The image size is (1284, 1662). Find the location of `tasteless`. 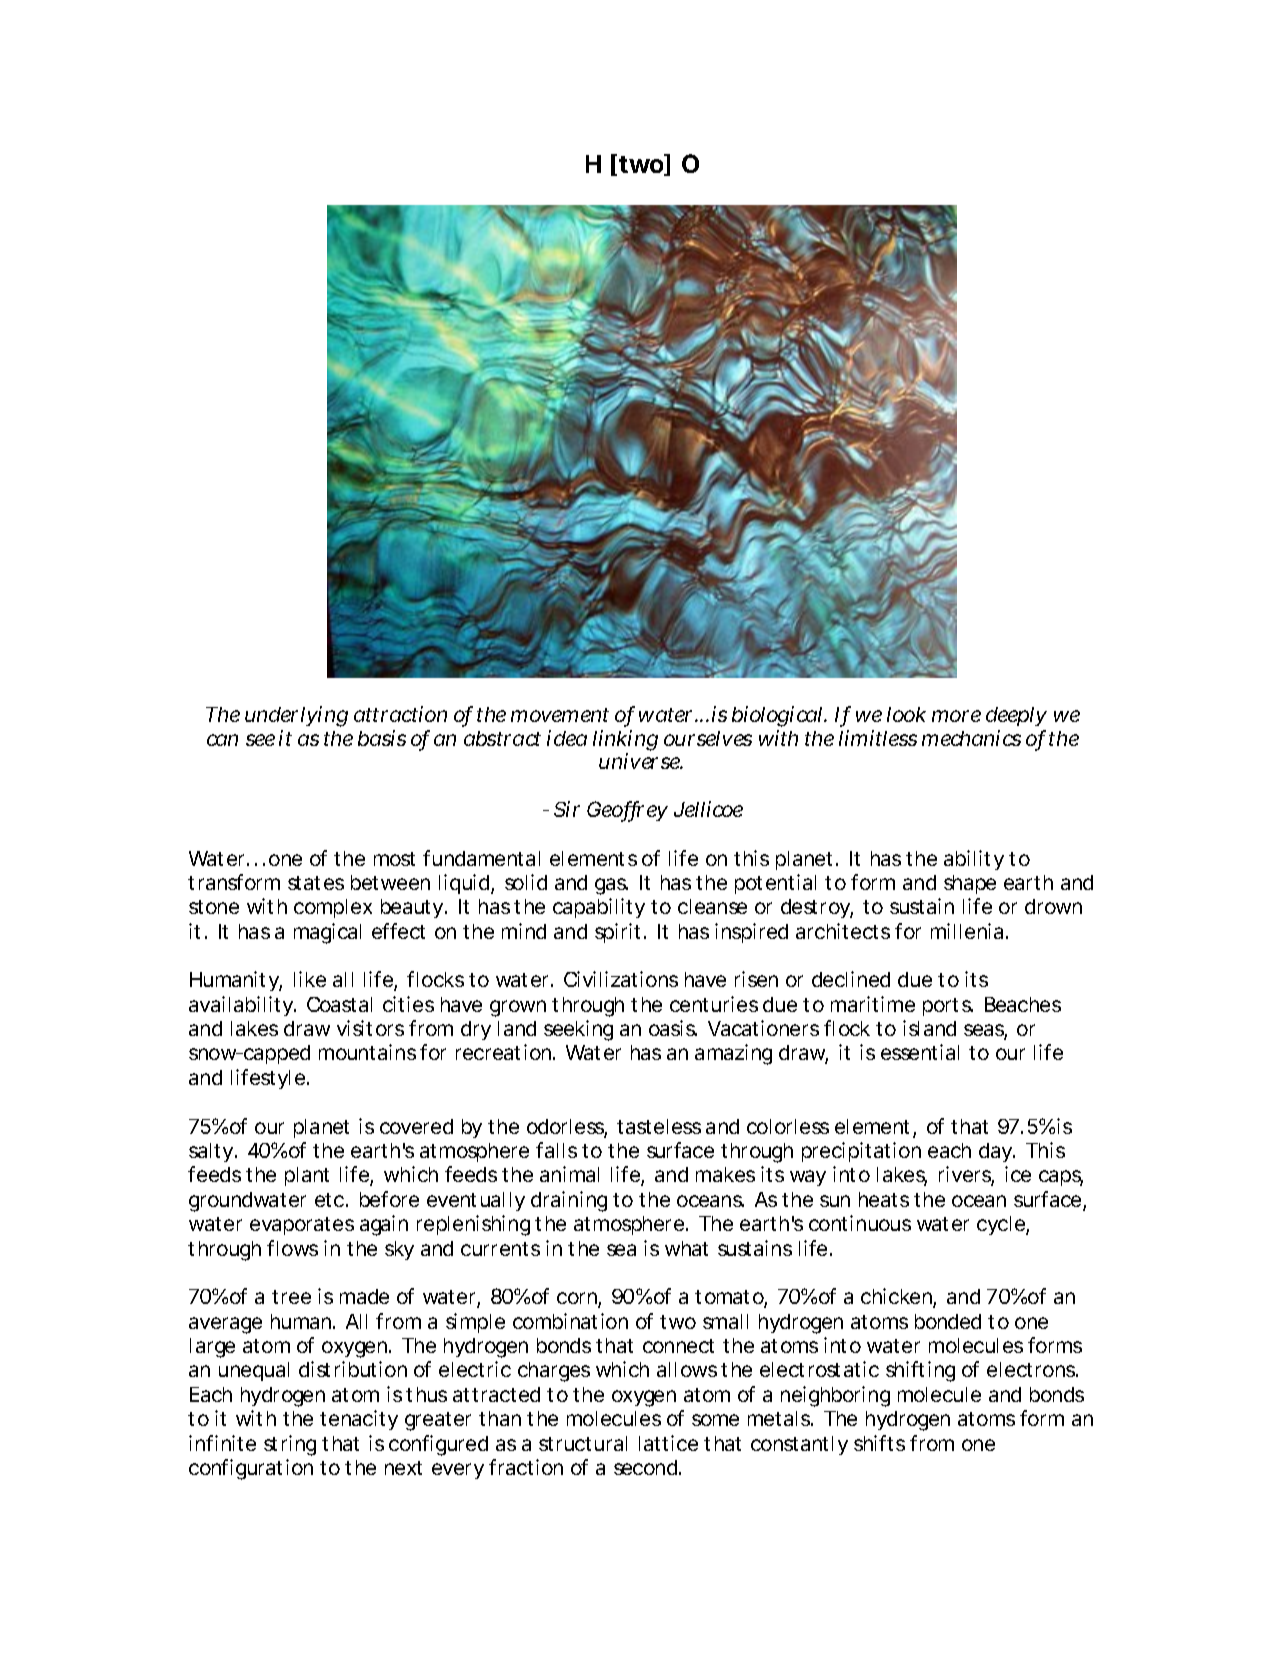

tasteless is located at coordinates (659, 1126).
